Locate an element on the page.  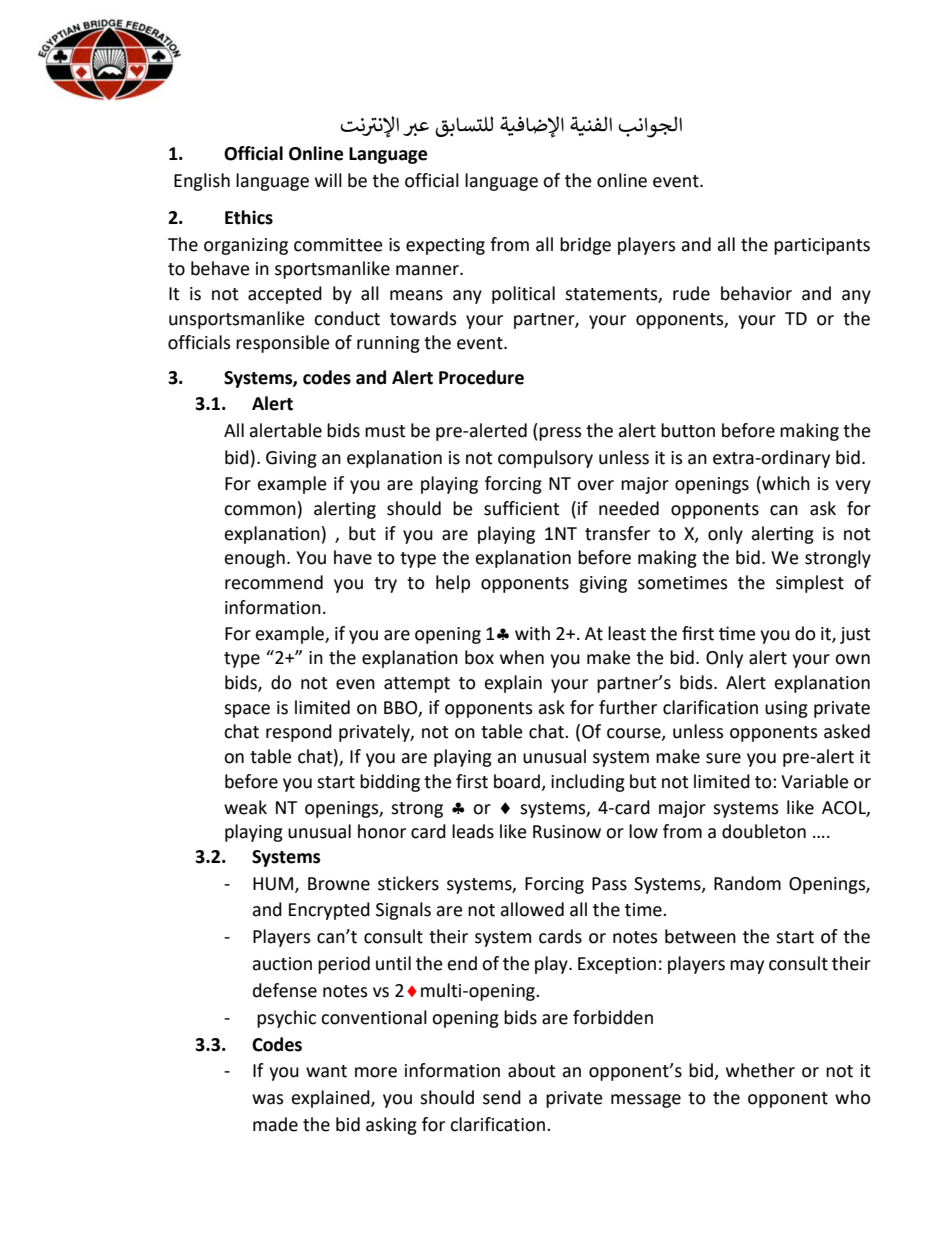
using is located at coordinates (786, 709).
